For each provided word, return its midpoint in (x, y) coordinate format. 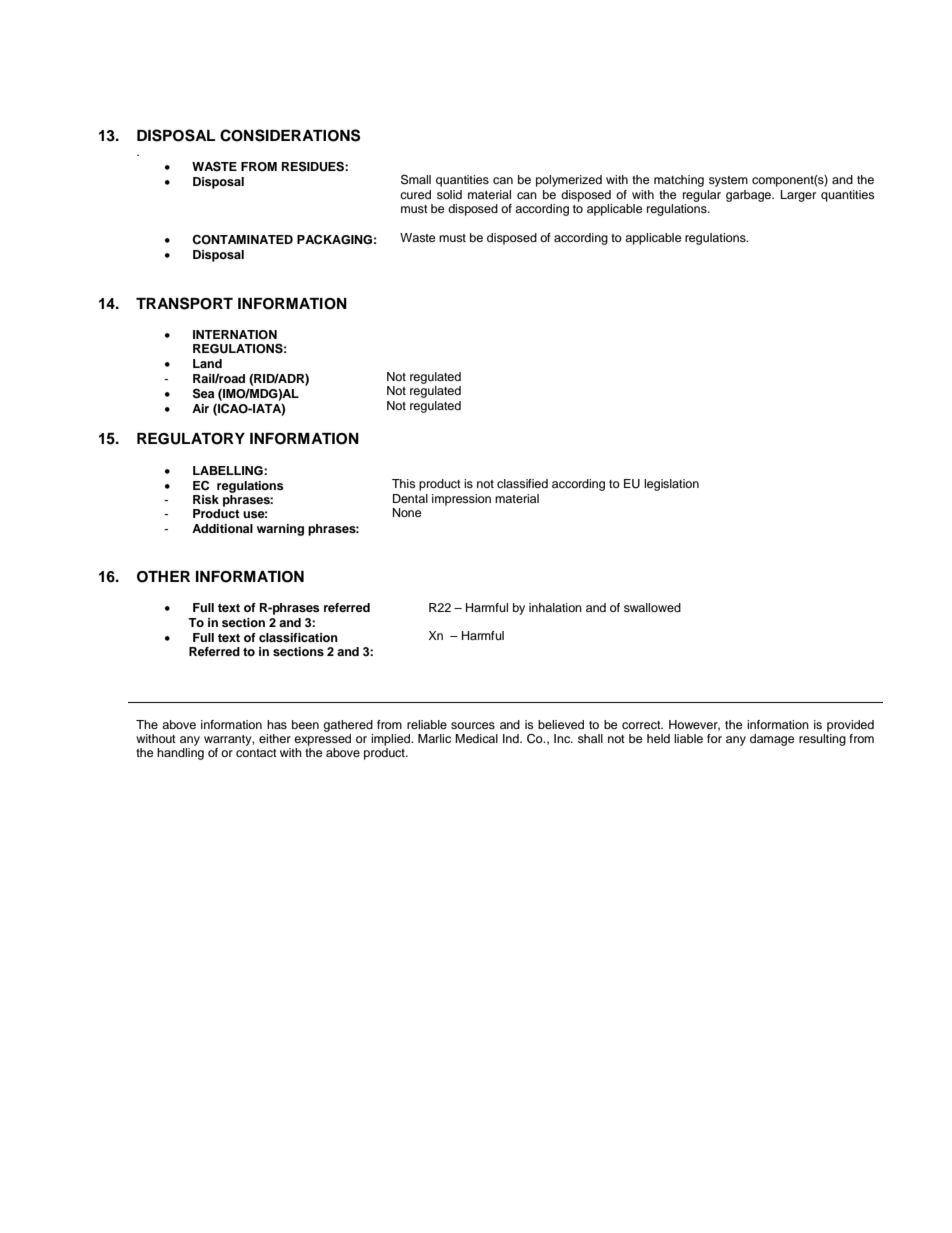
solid (449, 194)
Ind (512, 738)
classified (522, 483)
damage (772, 740)
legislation (671, 485)
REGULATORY (191, 439)
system (728, 181)
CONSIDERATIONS (290, 135)
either (275, 738)
